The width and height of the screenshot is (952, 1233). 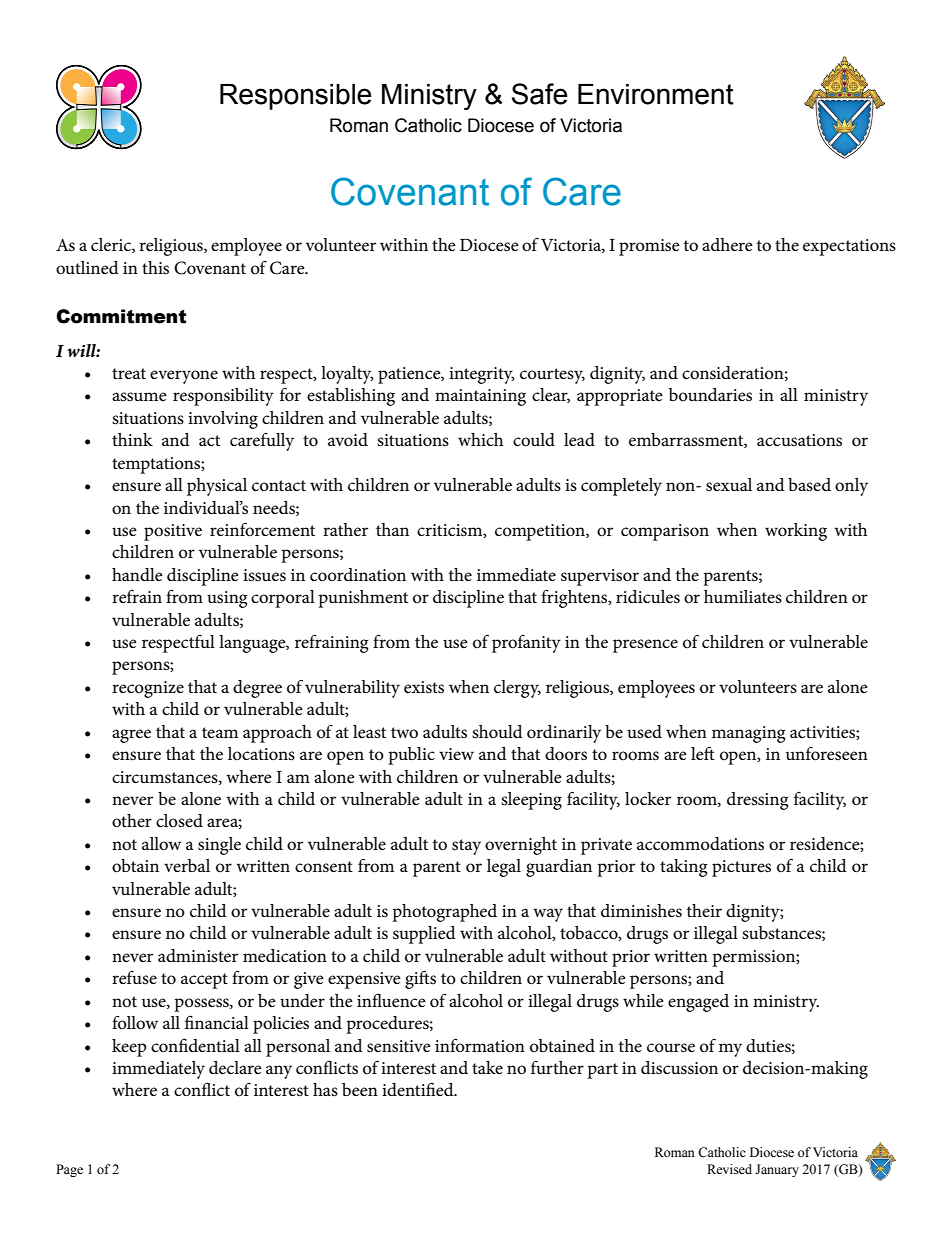 What do you see at coordinates (69, 1170) in the screenshot?
I see `Page` at bounding box center [69, 1170].
